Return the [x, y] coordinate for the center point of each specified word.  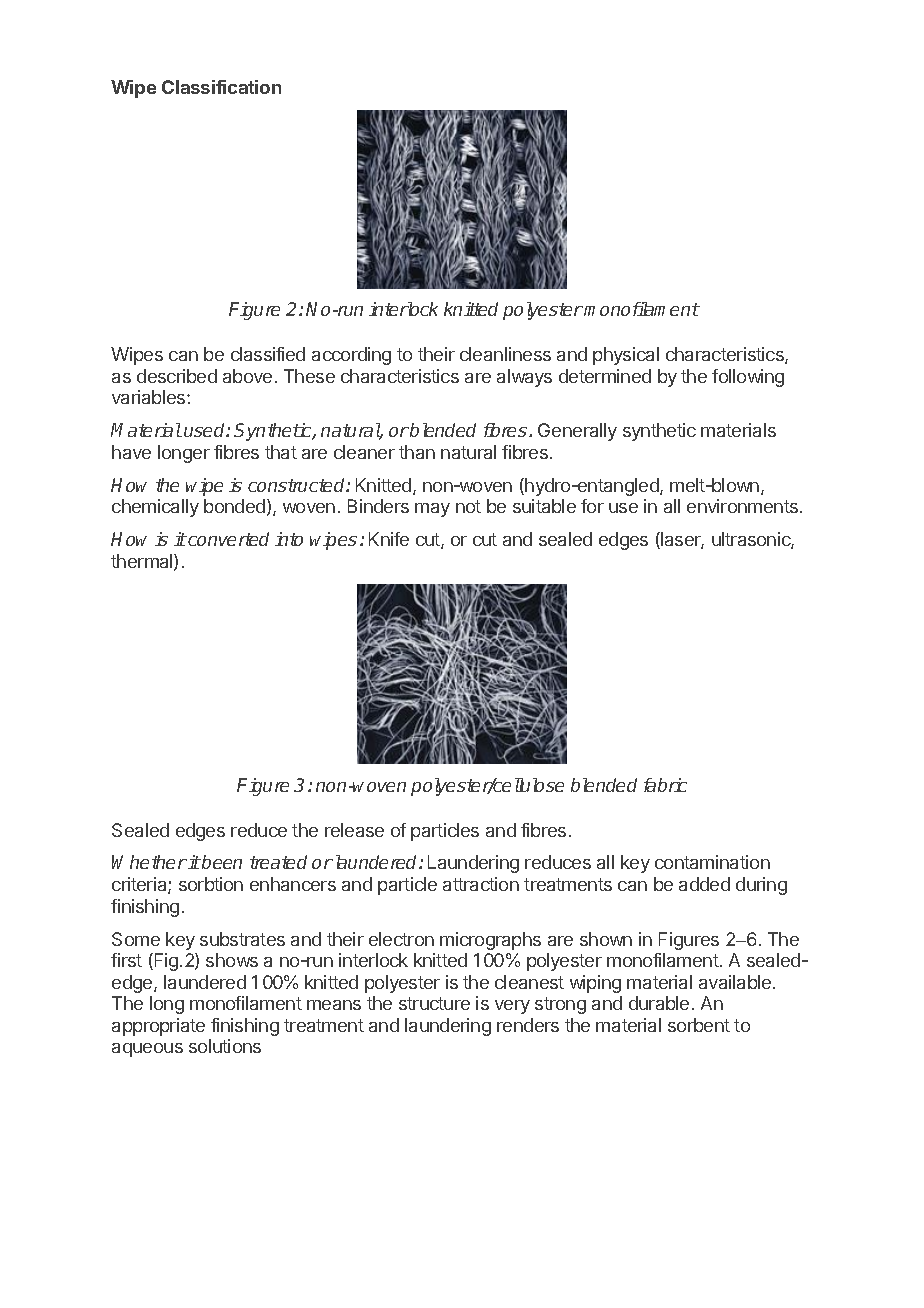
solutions [225, 1046]
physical [626, 356]
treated [278, 862]
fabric [665, 785]
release [354, 830]
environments [744, 506]
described [177, 376]
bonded [234, 506]
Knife [389, 539]
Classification [221, 87]
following [748, 378]
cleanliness [505, 354]
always [524, 378]
